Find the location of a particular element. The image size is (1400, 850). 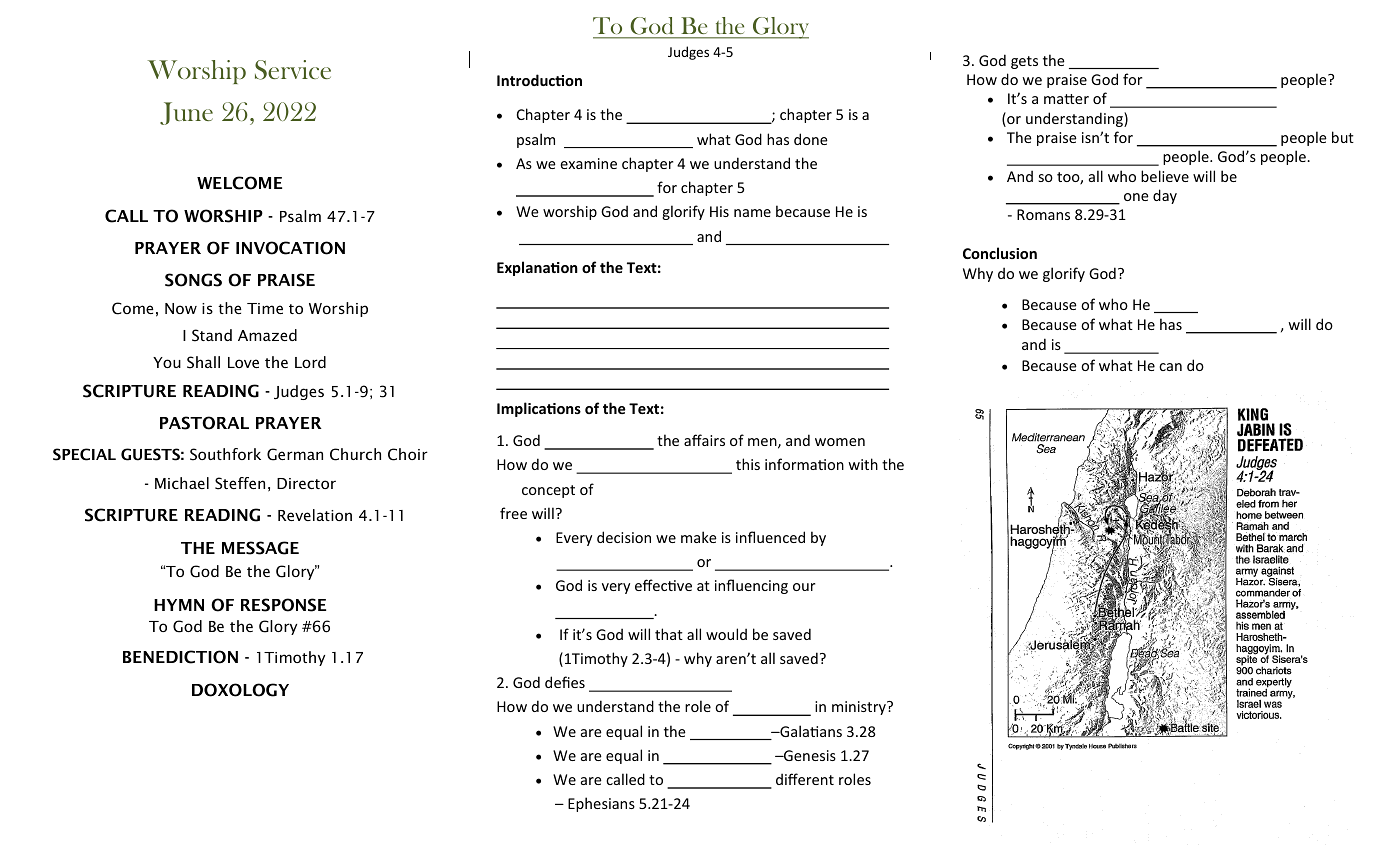

Genesis is located at coordinates (809, 755).
